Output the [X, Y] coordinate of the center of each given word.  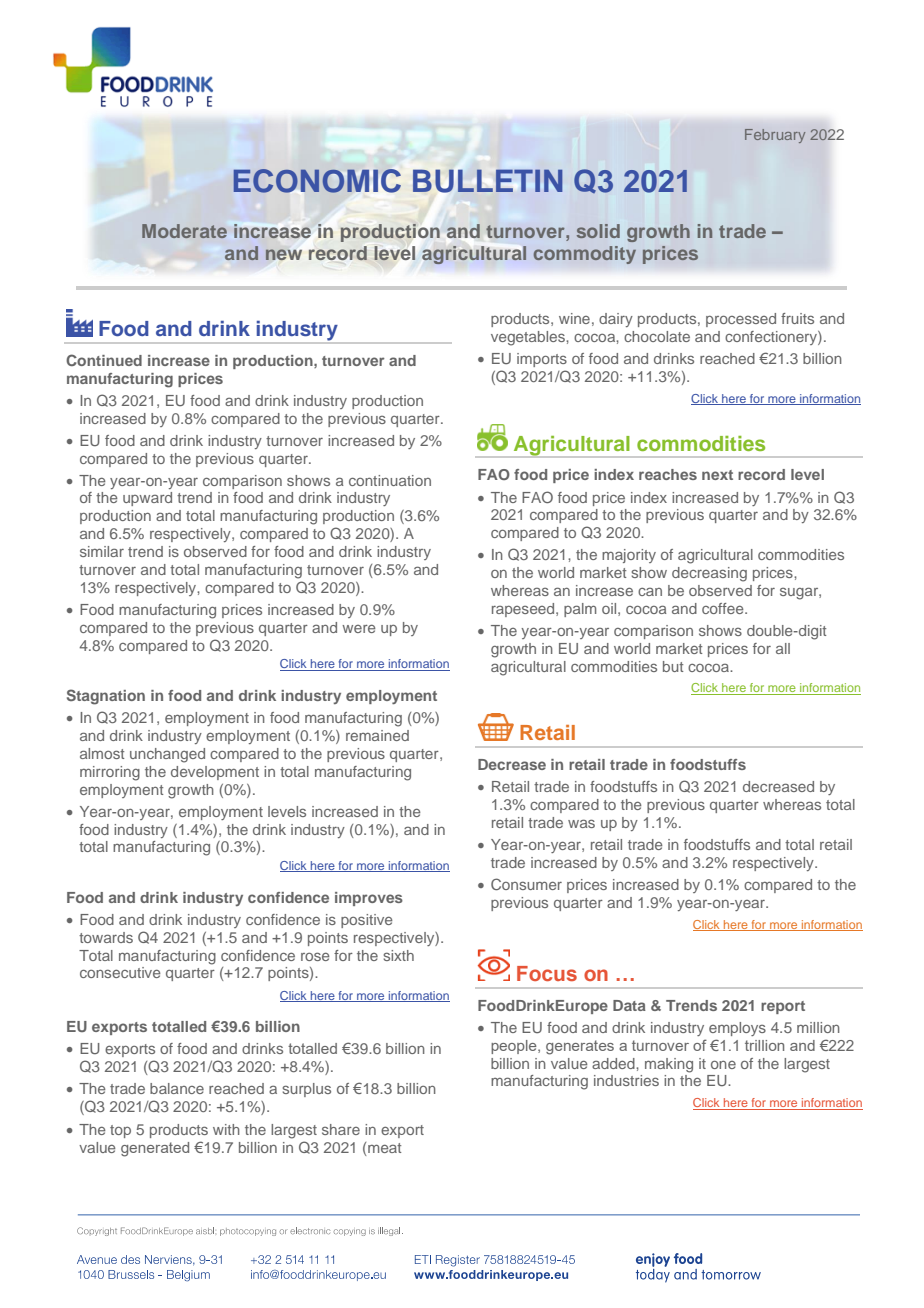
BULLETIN [487, 181]
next [717, 475]
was [581, 823]
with [226, 1129]
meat [384, 1148]
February [775, 136]
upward [147, 499]
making [669, 1065]
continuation [390, 480]
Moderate [184, 231]
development [215, 773]
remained [377, 735]
